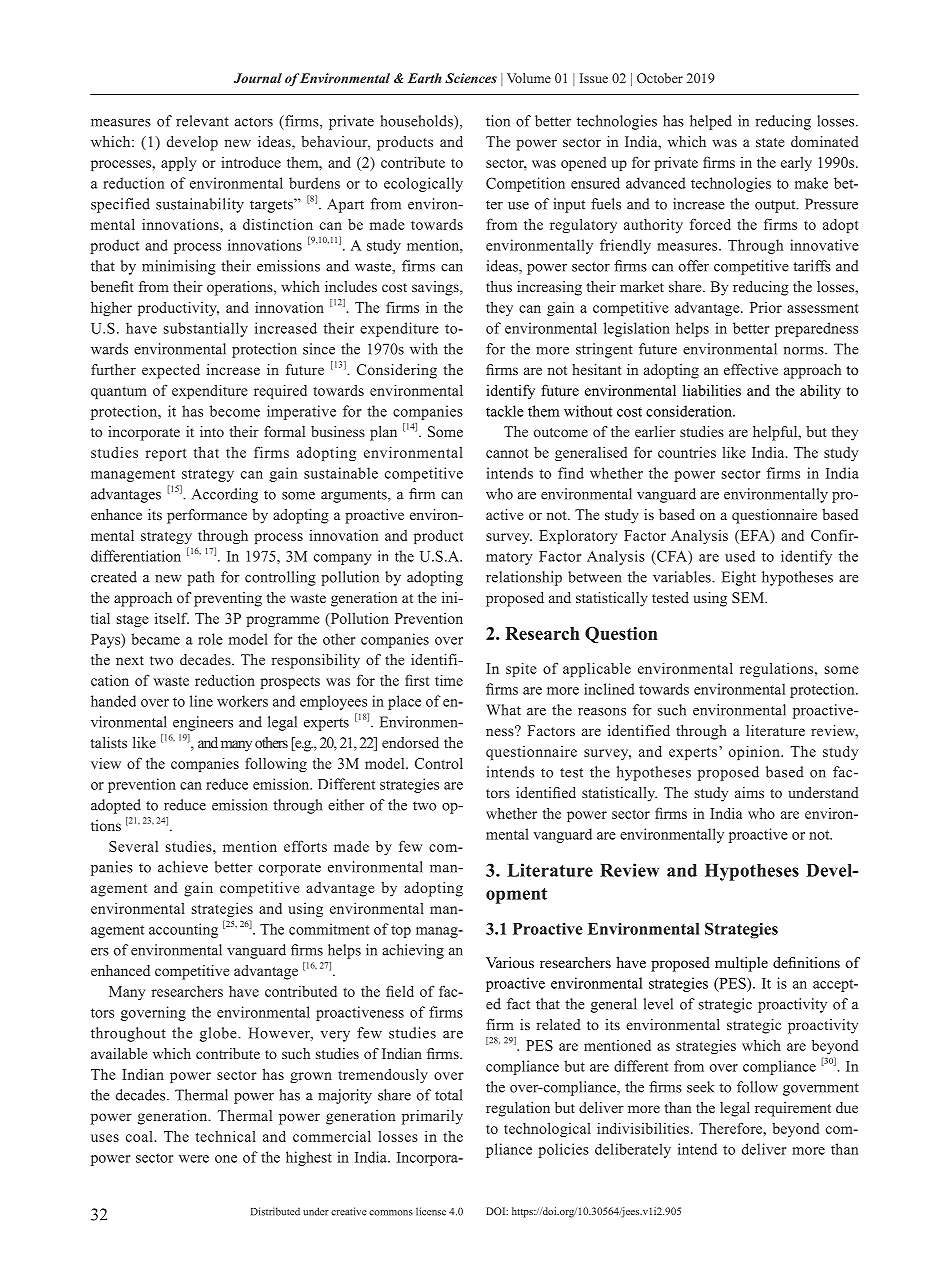 This screenshot has width=949, height=1288. What do you see at coordinates (194, 1159) in the screenshot?
I see `were` at bounding box center [194, 1159].
